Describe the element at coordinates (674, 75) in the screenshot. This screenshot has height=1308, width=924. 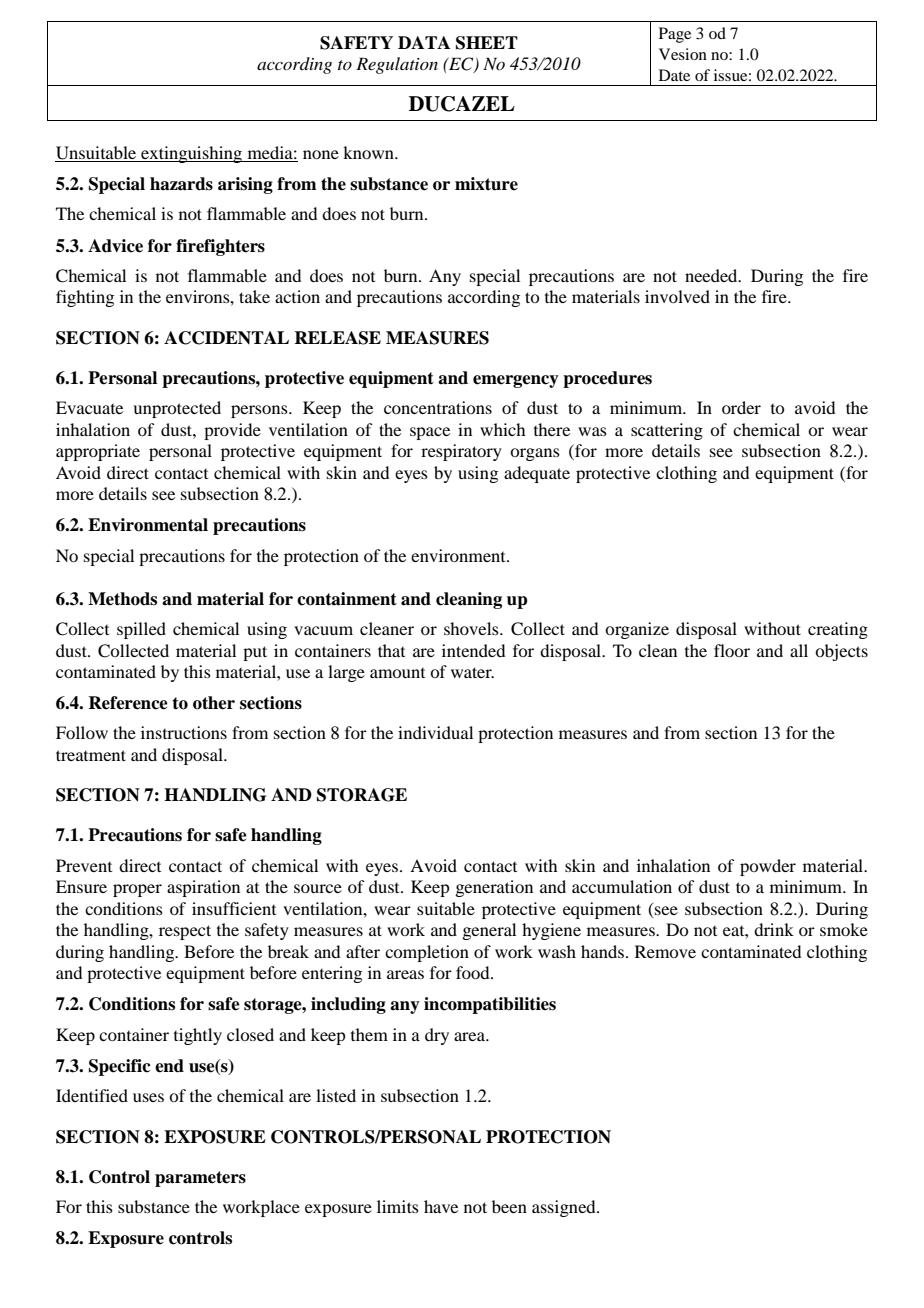
I see `Date` at that location.
